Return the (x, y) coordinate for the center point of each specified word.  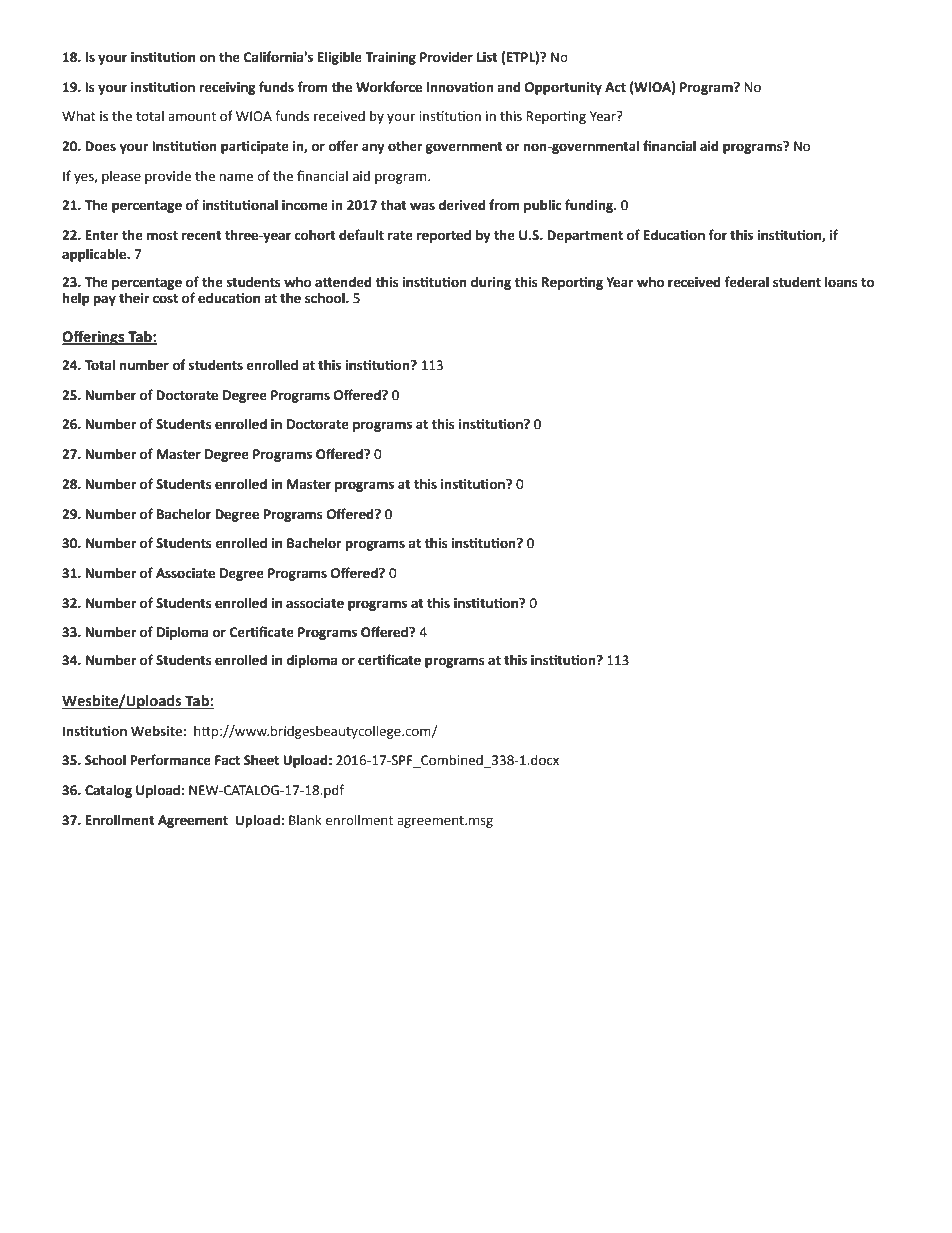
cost (165, 299)
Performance (170, 760)
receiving (228, 88)
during (491, 283)
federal (746, 282)
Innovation (460, 87)
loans (841, 282)
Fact (227, 760)
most (162, 236)
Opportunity (563, 88)
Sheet (261, 760)
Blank (305, 820)
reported (444, 236)
